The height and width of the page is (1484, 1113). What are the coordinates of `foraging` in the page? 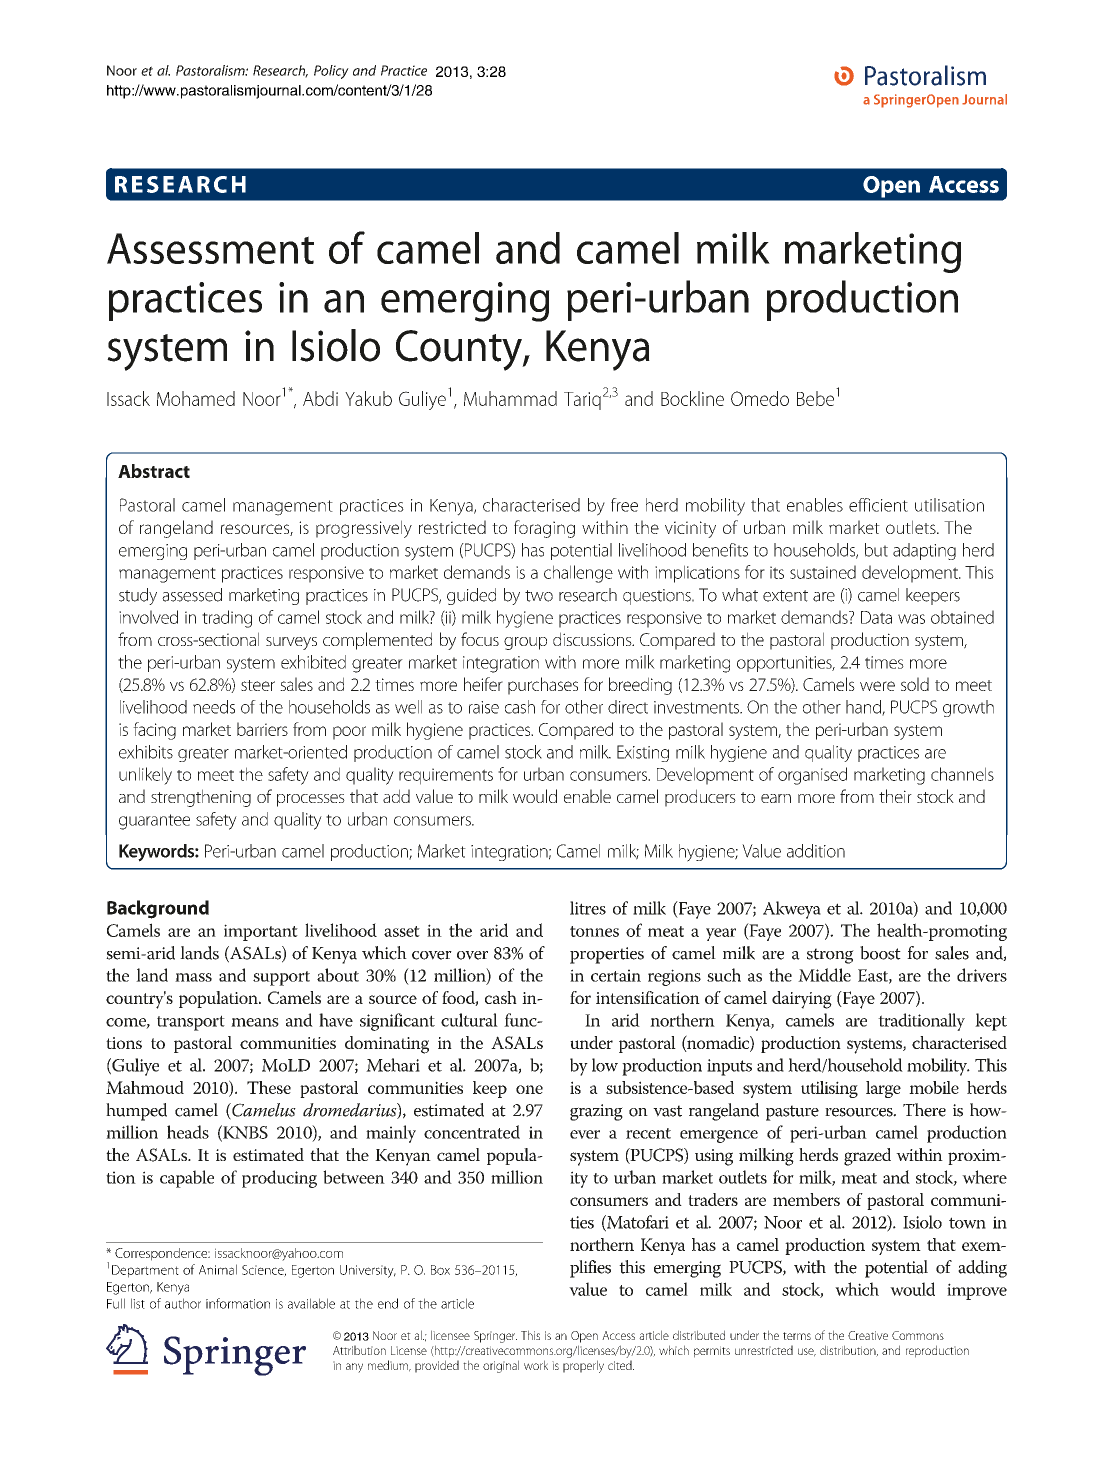 It's located at (544, 529).
